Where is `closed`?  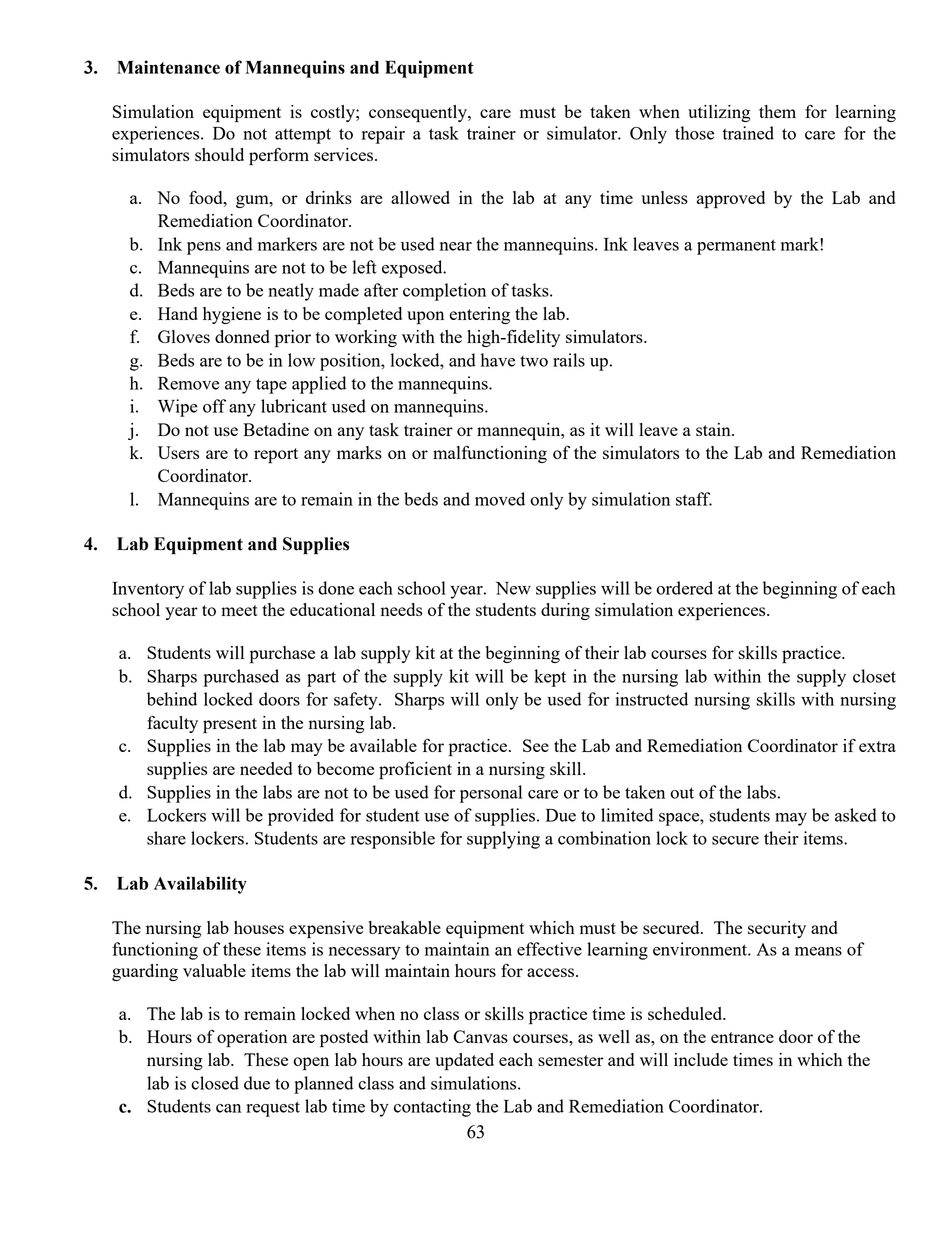 closed is located at coordinates (215, 1083).
